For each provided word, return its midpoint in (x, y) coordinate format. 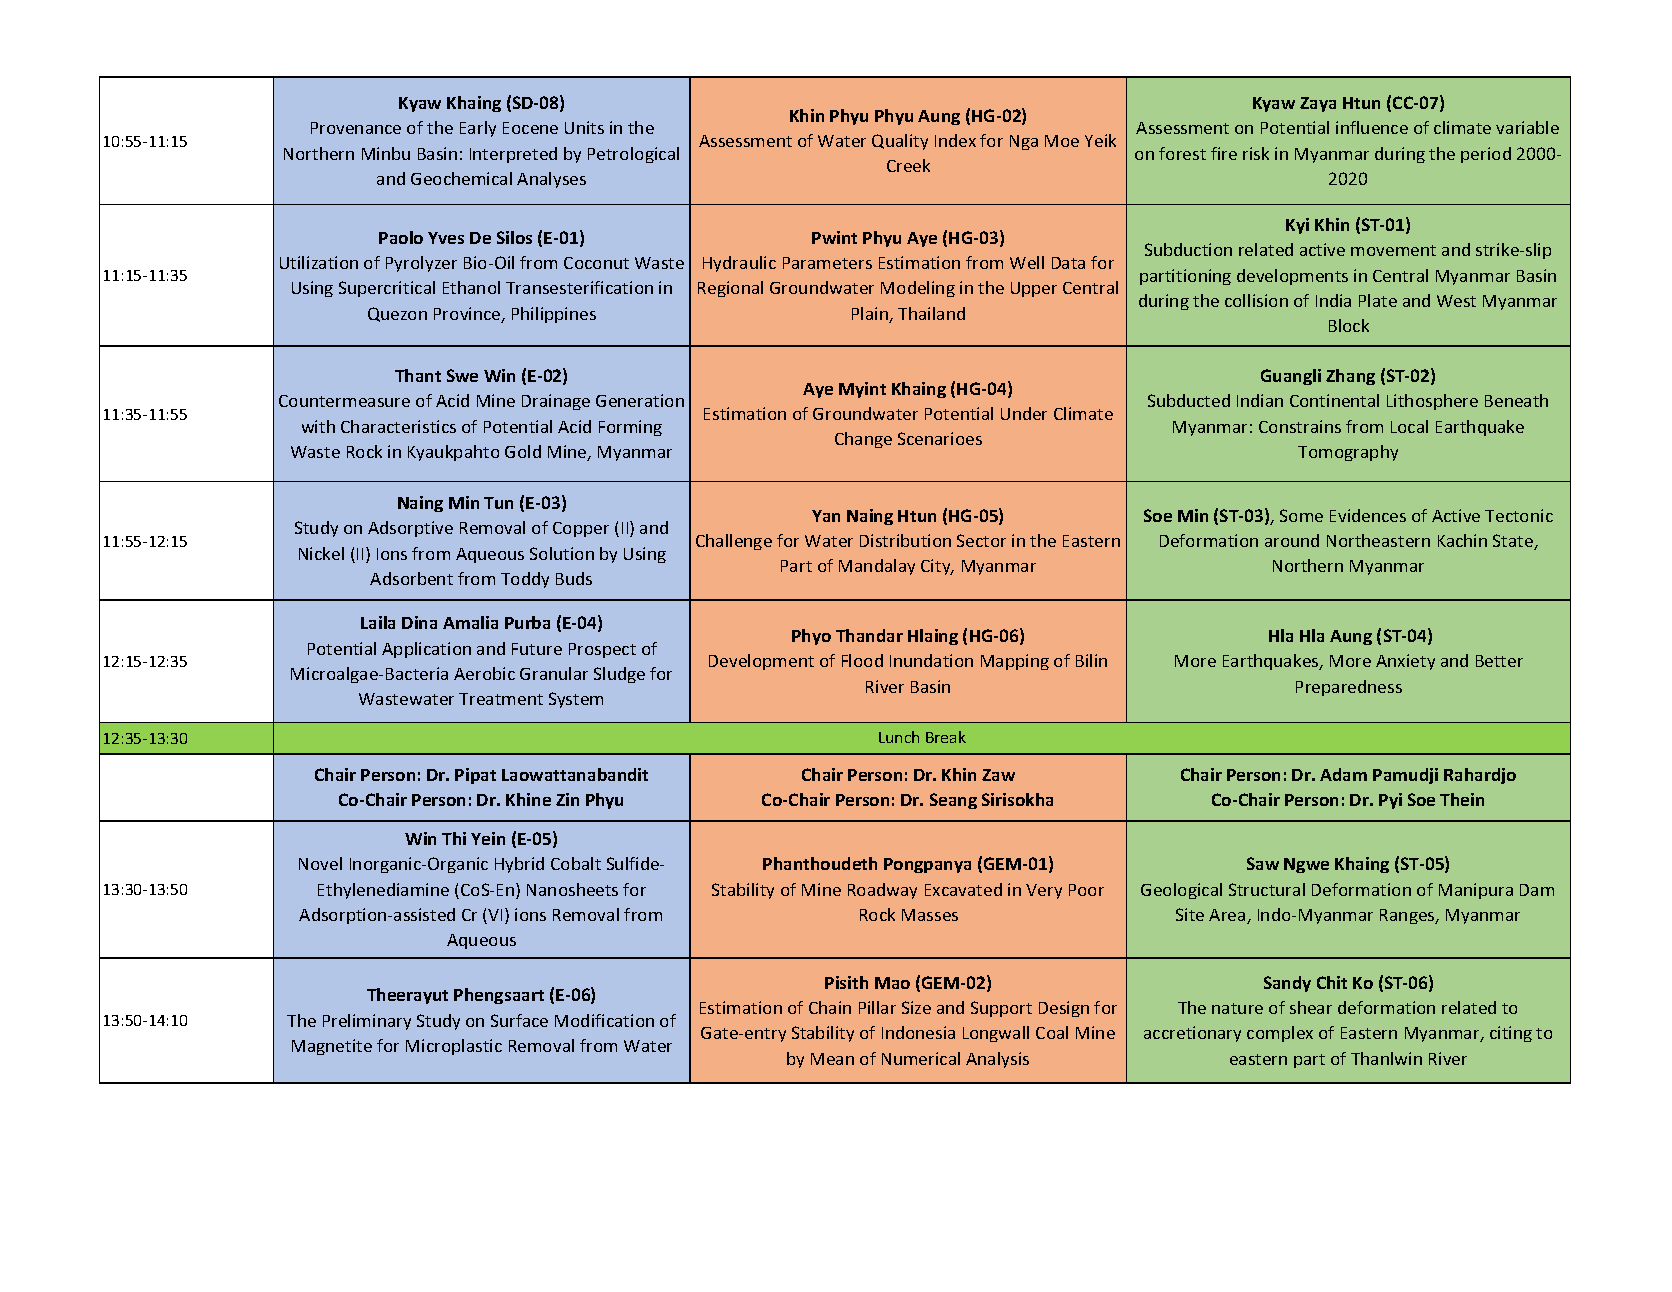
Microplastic (454, 1047)
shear (1311, 1007)
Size (916, 1007)
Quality (900, 142)
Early (478, 129)
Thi (454, 838)
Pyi (1390, 801)
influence (1372, 127)
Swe (462, 375)
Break (946, 737)
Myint (862, 390)
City (937, 567)
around (1292, 540)
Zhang (1350, 377)
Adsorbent (411, 578)
